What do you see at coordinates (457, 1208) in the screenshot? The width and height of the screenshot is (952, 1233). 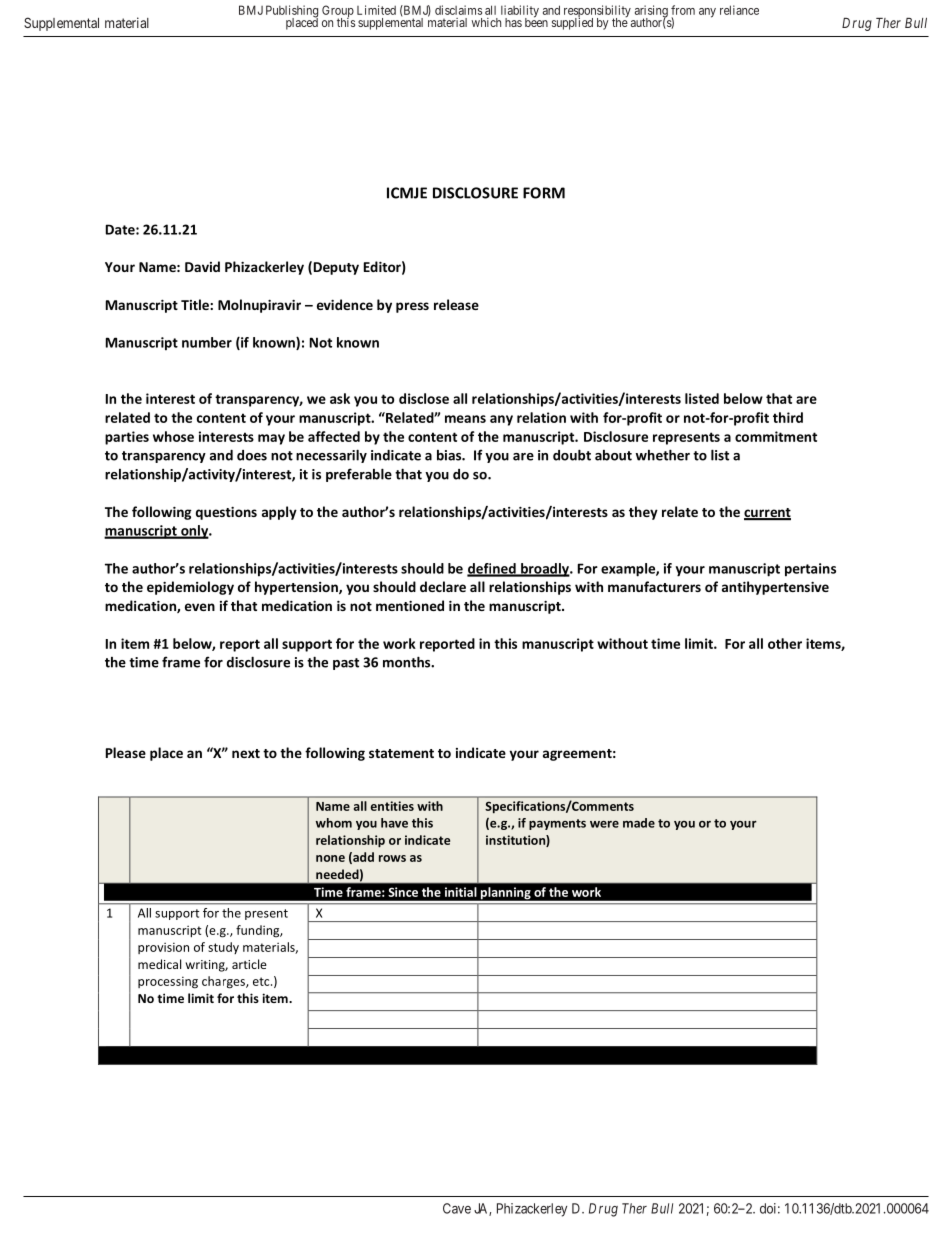 I see `Cave` at bounding box center [457, 1208].
